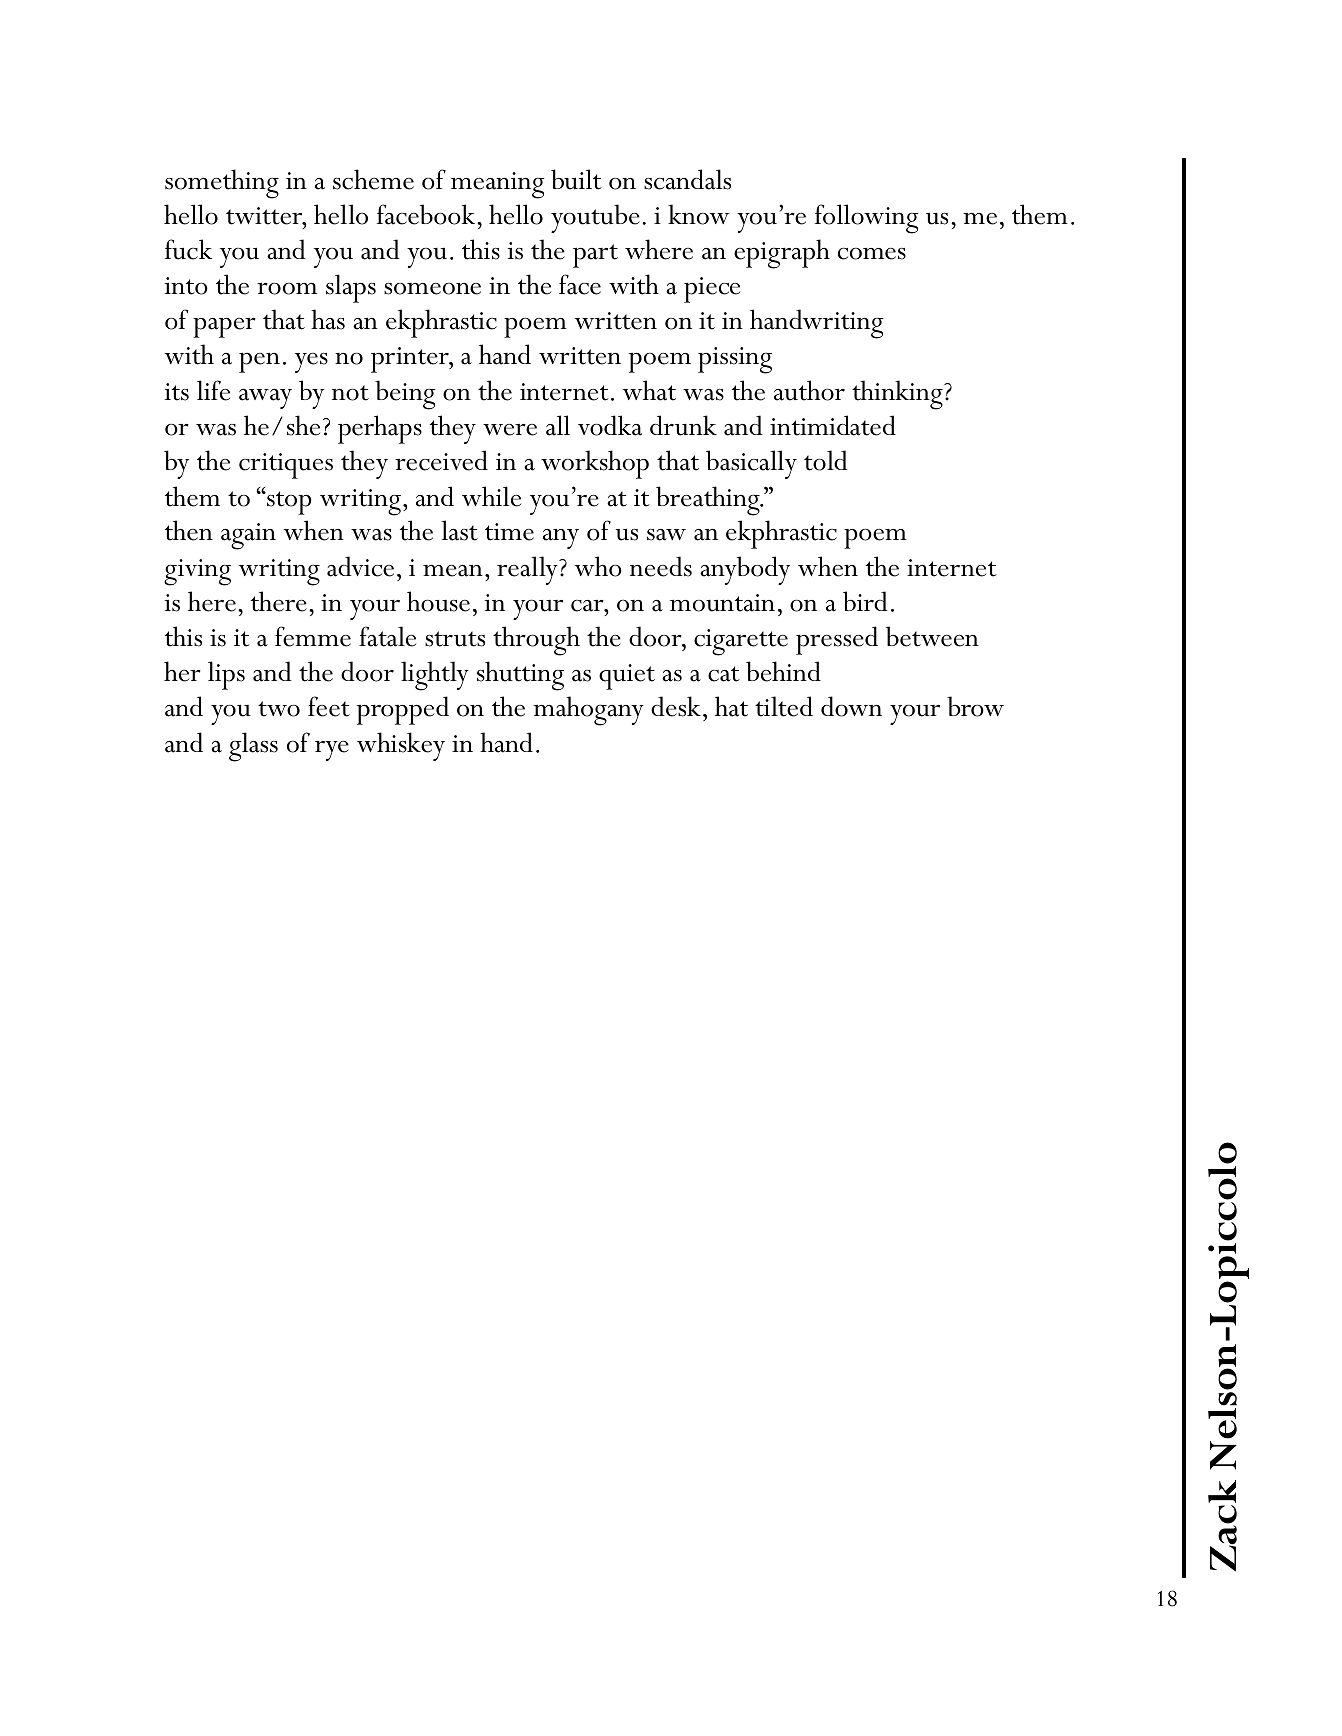 This page has width=1342, height=1736. What do you see at coordinates (222, 184) in the page?
I see `something` at bounding box center [222, 184].
